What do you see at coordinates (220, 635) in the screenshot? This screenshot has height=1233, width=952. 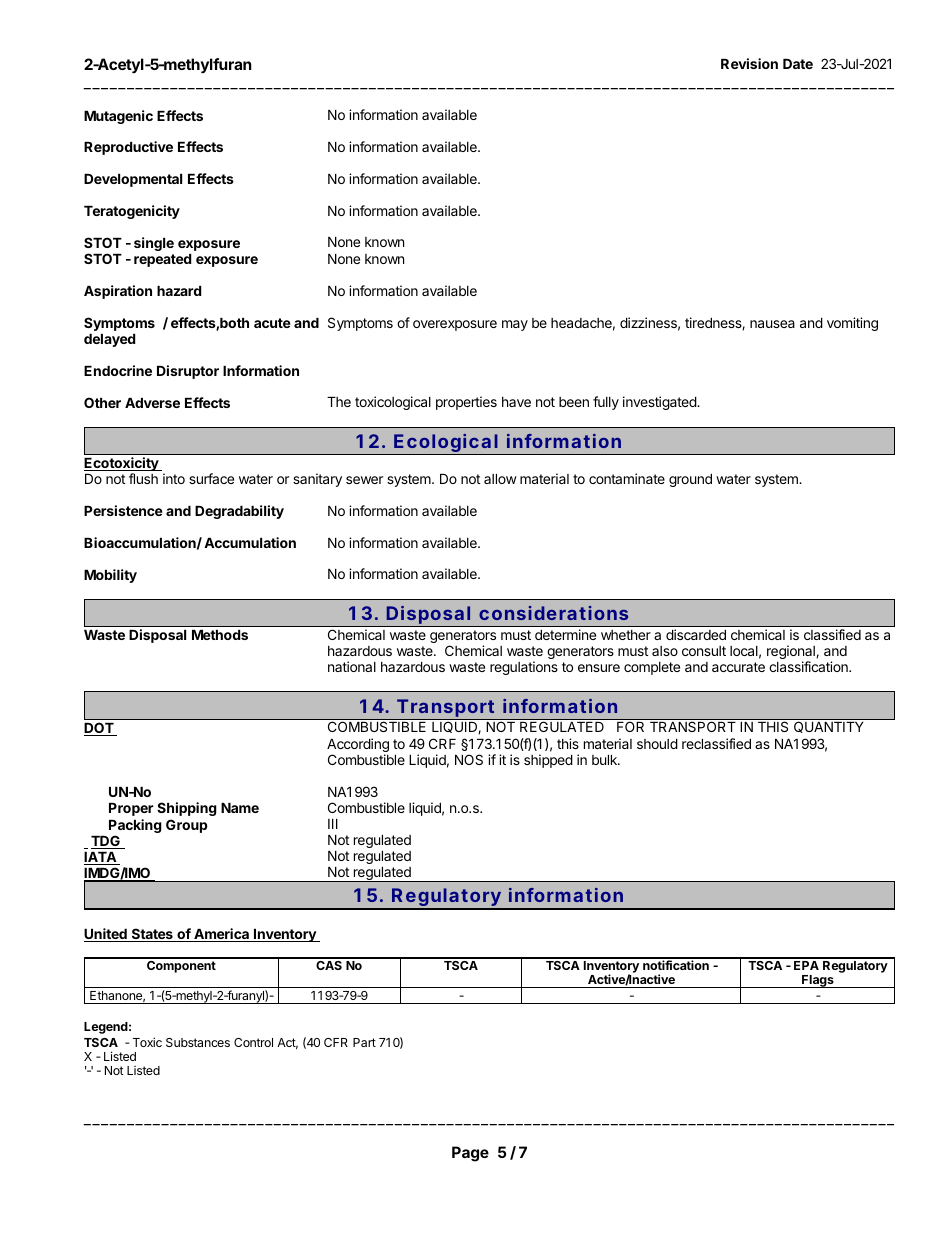 I see `Methods` at bounding box center [220, 635].
